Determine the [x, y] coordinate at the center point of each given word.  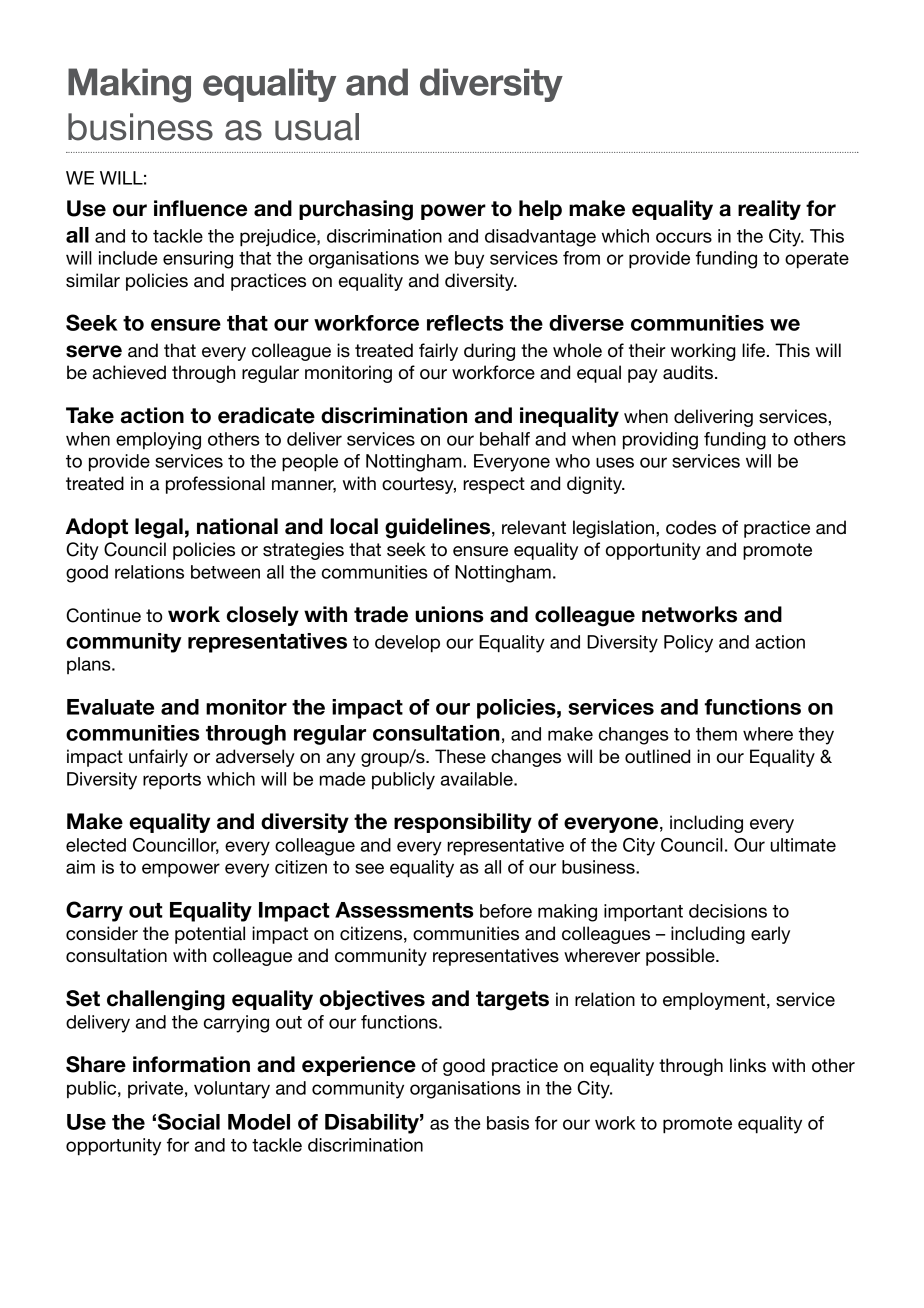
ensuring [198, 260]
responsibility [463, 823]
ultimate [803, 845]
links [748, 1065]
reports [172, 781]
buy [469, 260]
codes [691, 527]
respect [494, 485]
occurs [684, 237]
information [191, 1064]
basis [508, 1123]
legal [159, 528]
